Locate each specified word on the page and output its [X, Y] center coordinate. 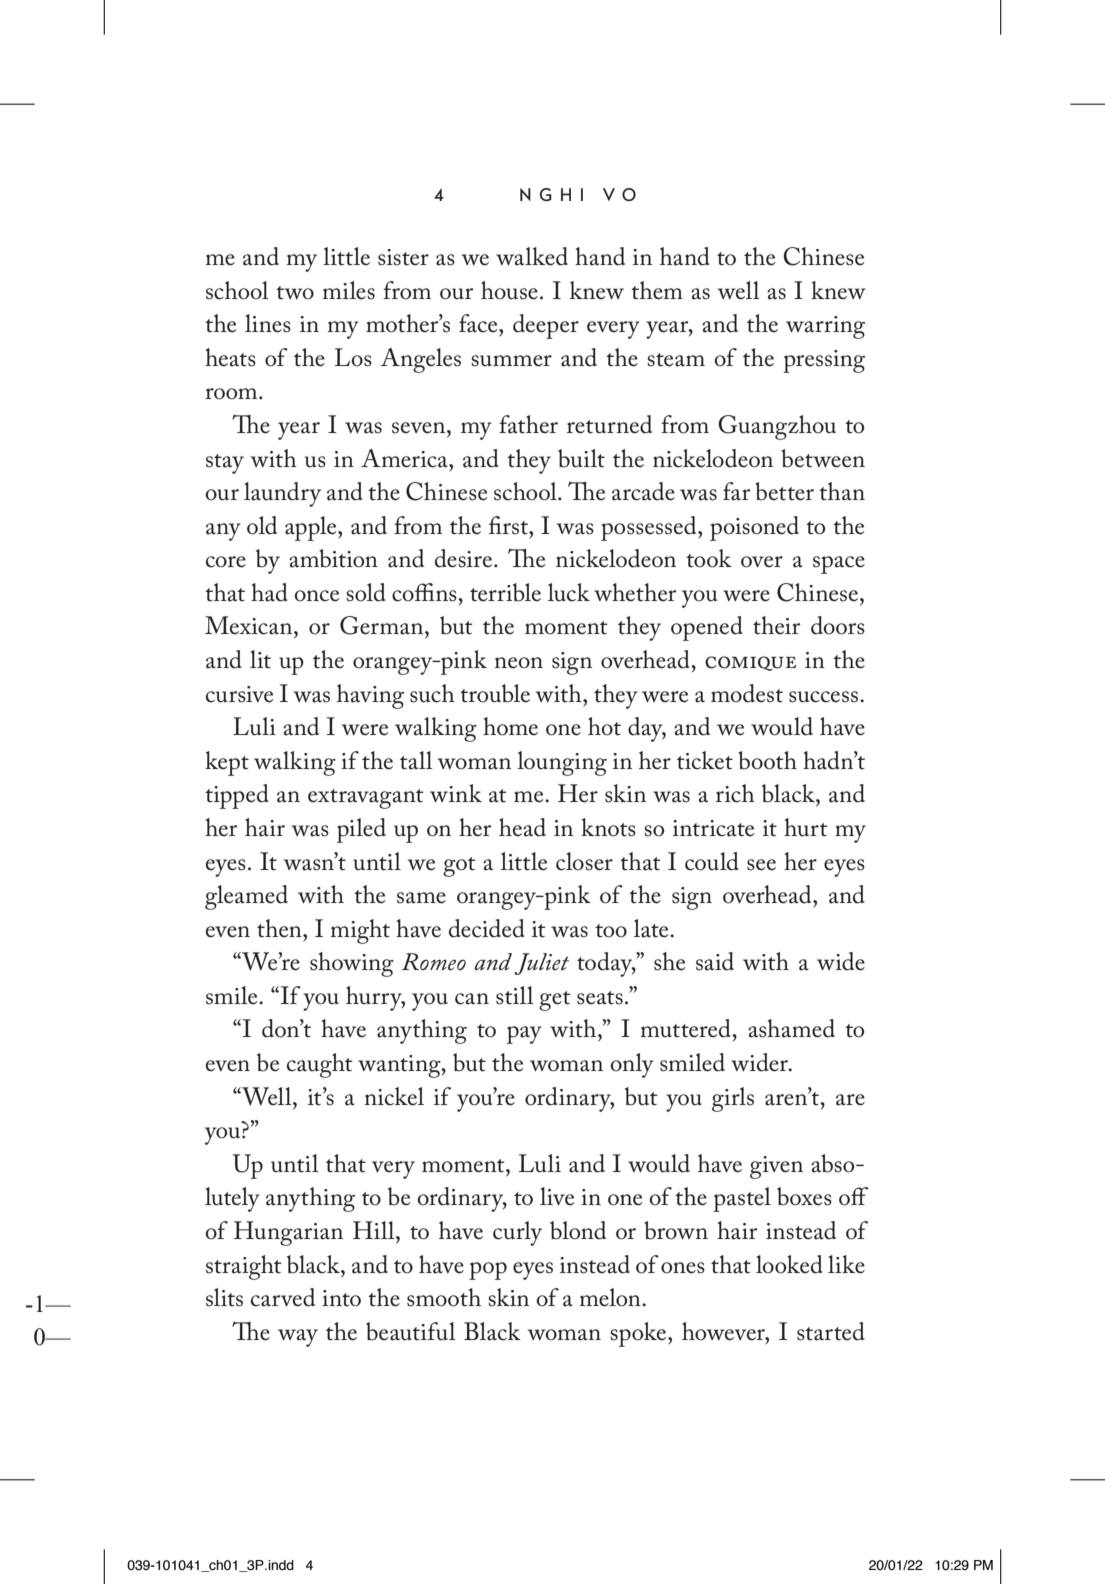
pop [488, 1271]
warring [825, 327]
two [295, 293]
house [509, 290]
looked [789, 1264]
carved [283, 1297]
